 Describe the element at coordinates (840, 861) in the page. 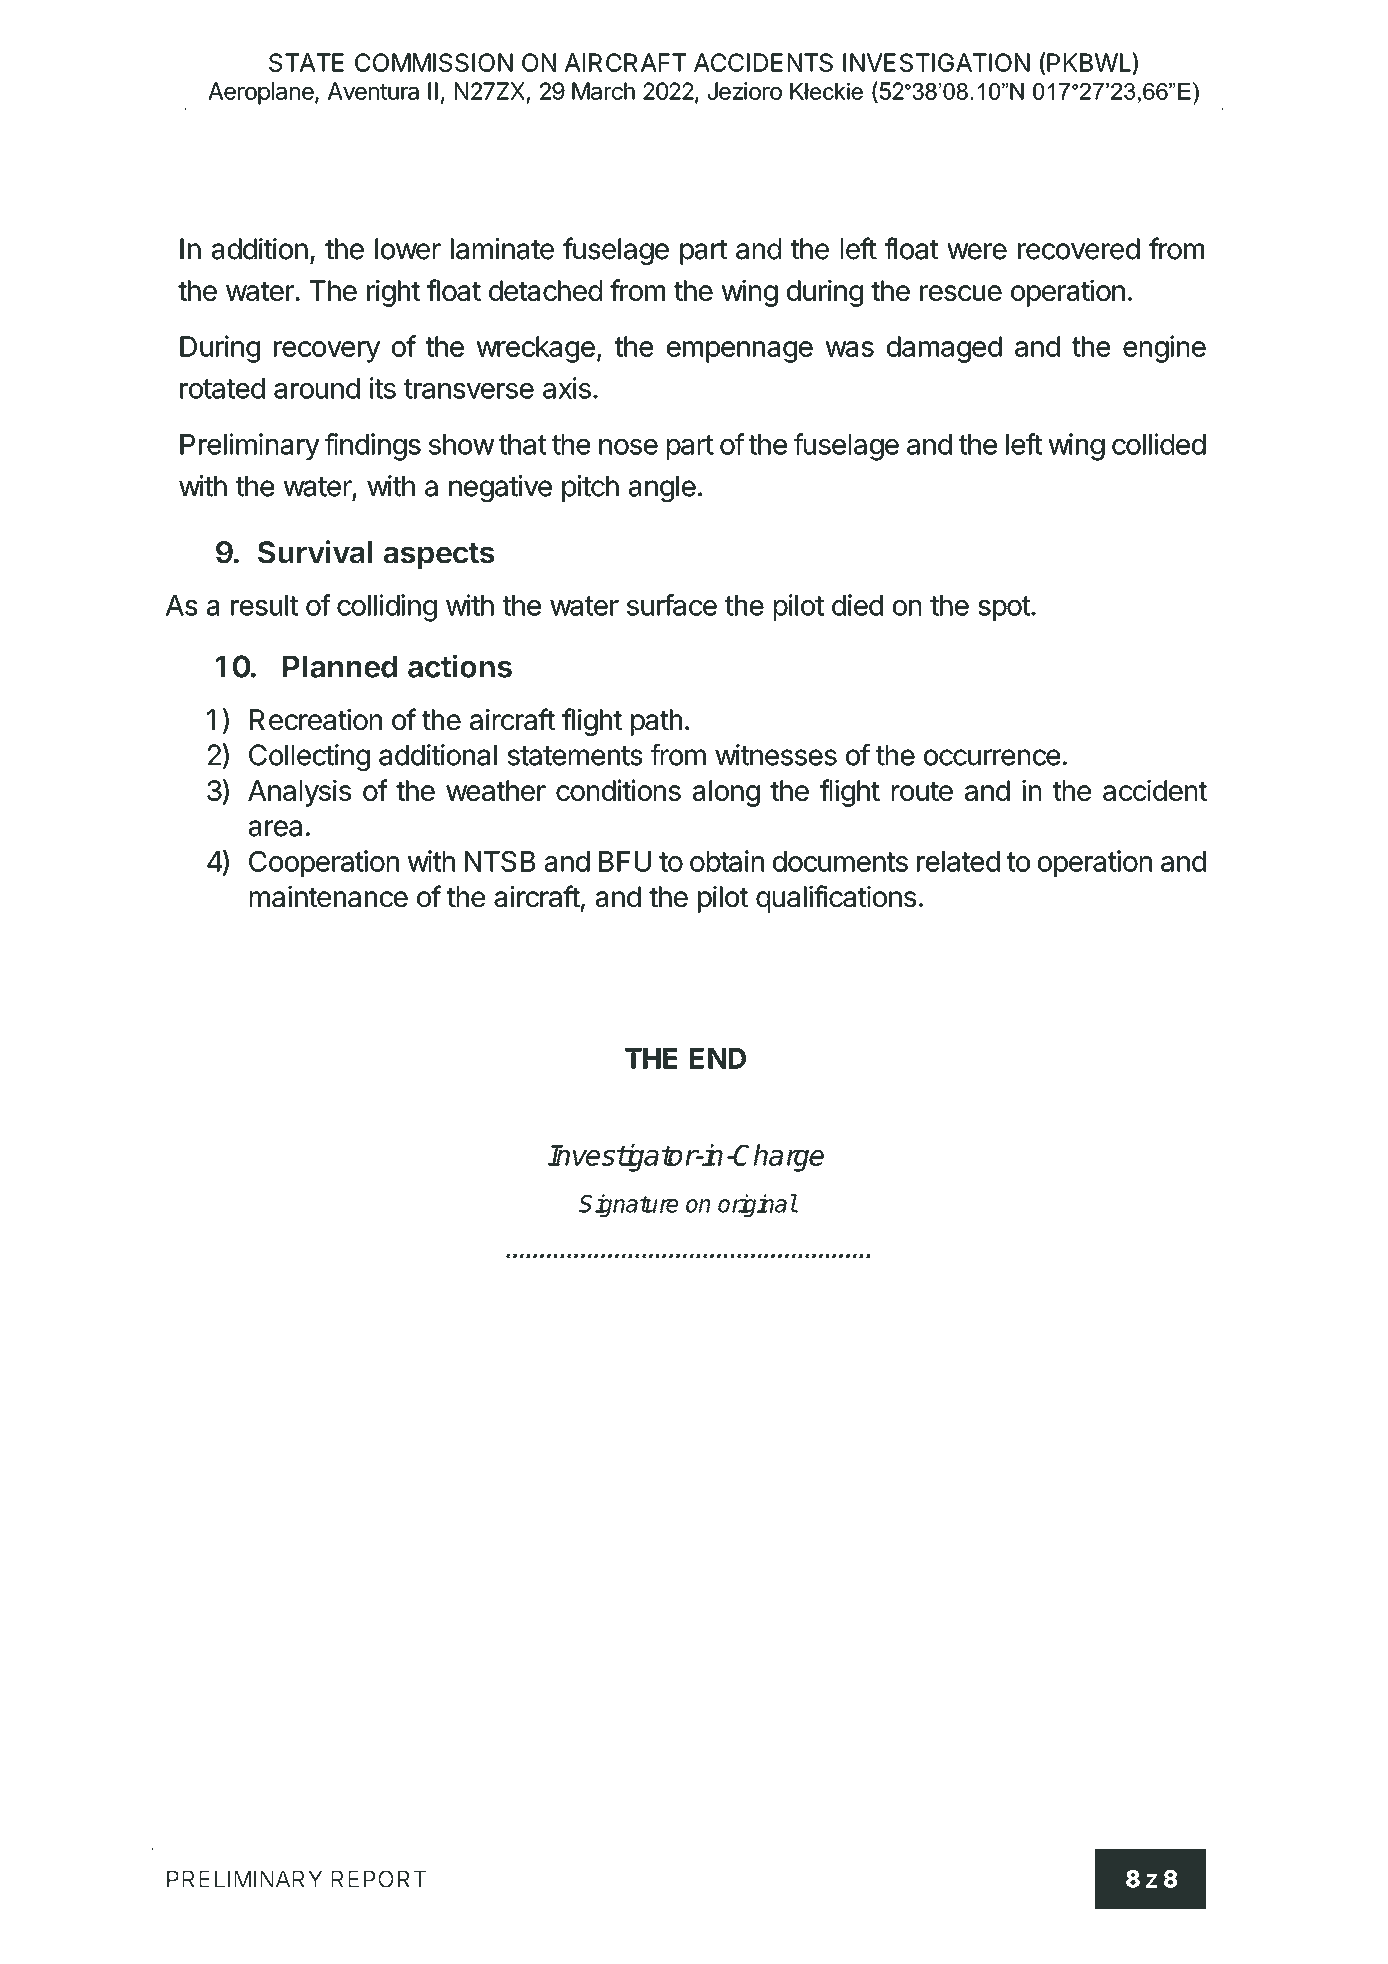

I see `documents` at that location.
